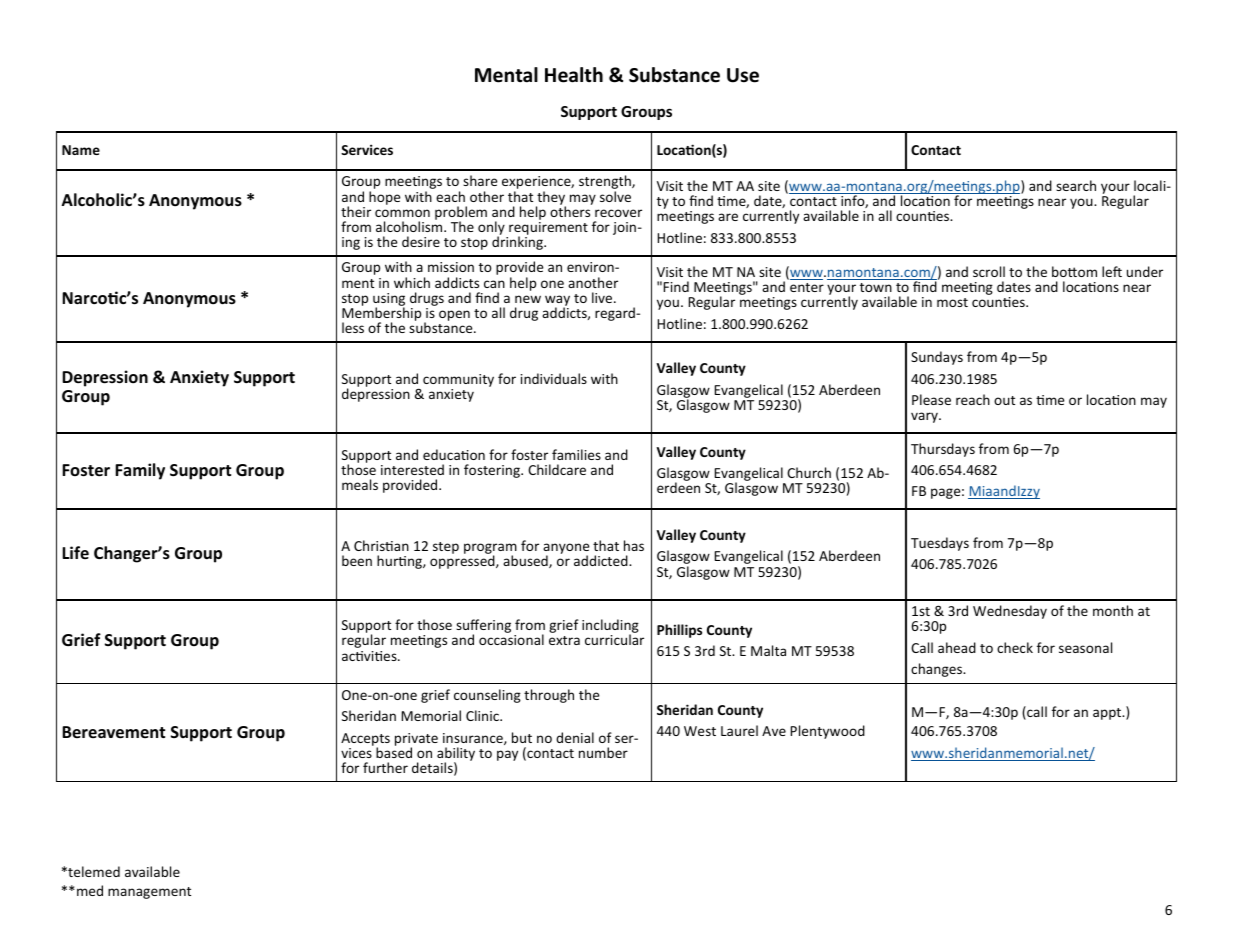 The height and width of the screenshot is (952, 1233). I want to click on Health, so click(574, 75).
